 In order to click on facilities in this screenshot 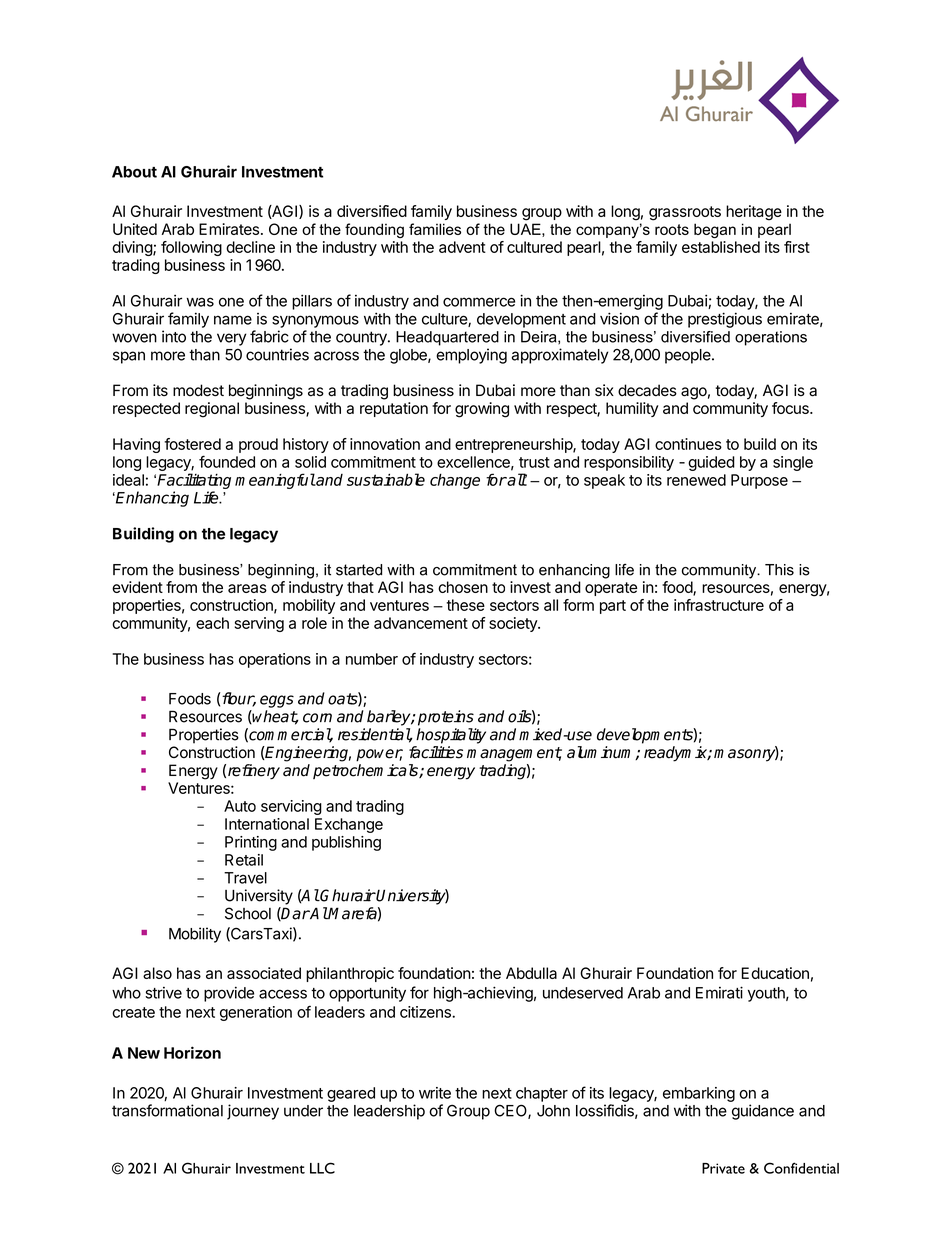, I will do `click(436, 752)`.
